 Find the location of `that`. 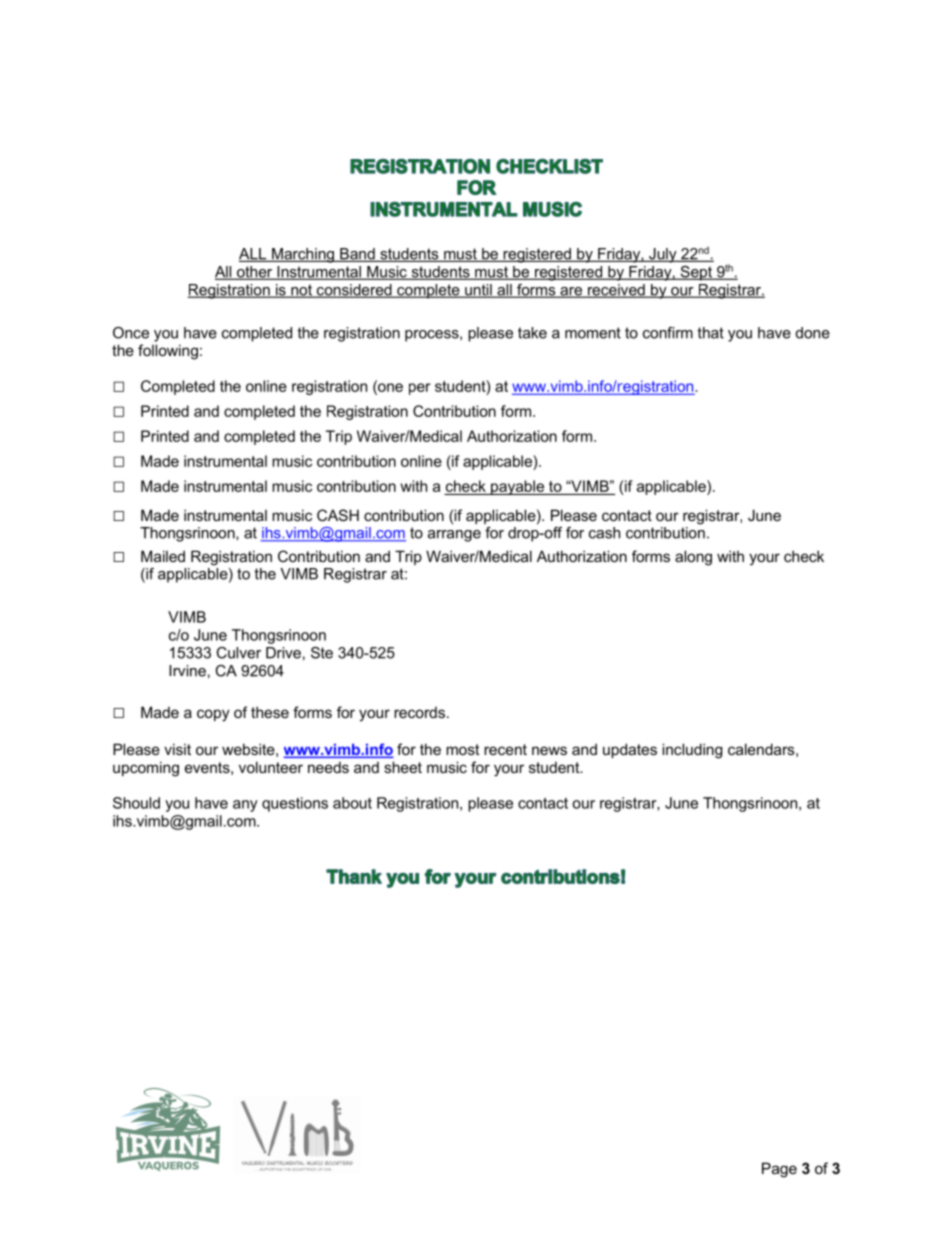

that is located at coordinates (710, 333).
